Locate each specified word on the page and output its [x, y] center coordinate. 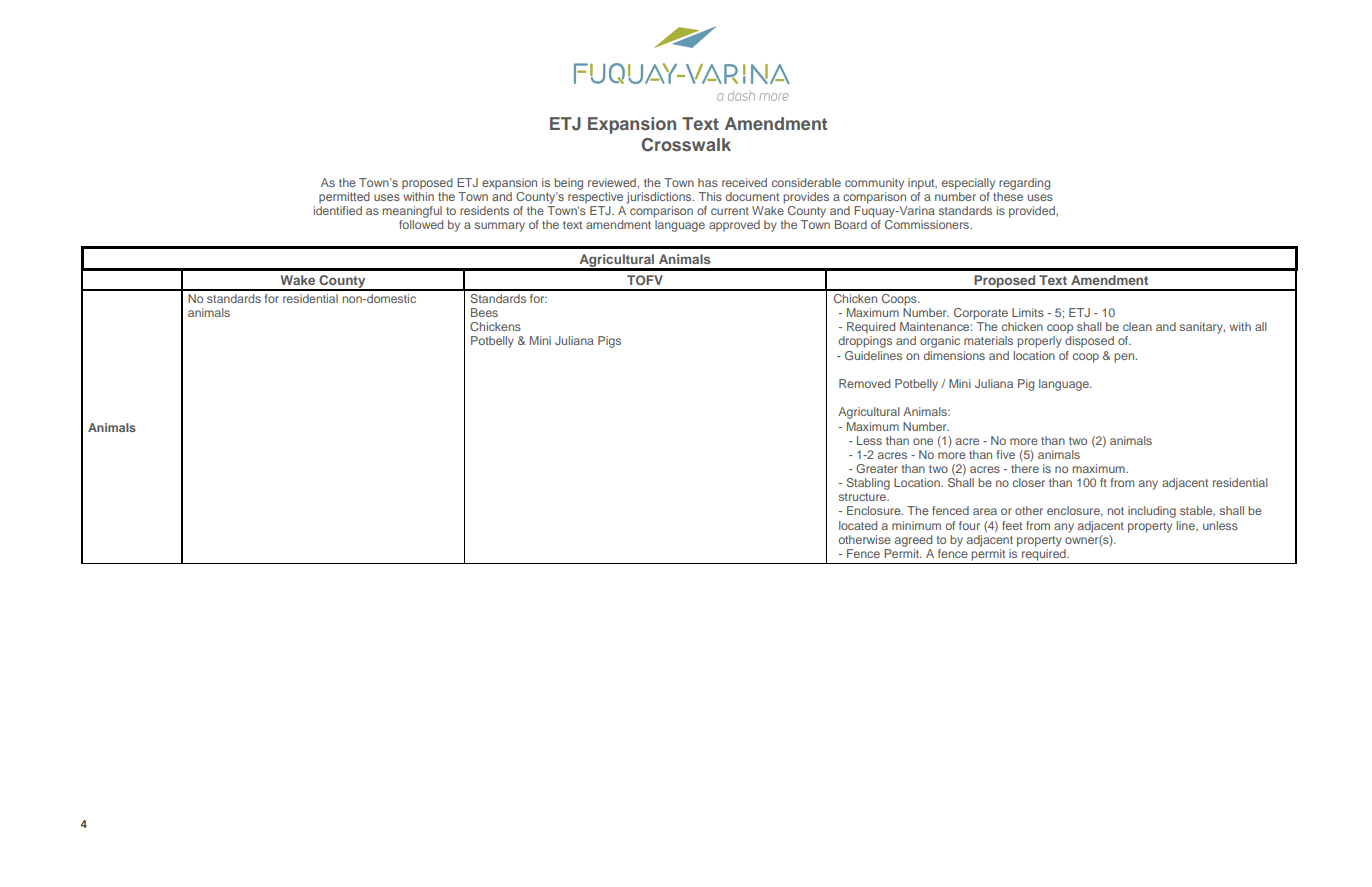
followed [421, 224]
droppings [865, 342]
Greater [877, 468]
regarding [1024, 184]
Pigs [609, 342]
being [569, 184]
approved [734, 226]
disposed [1089, 342]
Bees [484, 312]
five [1006, 454]
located [858, 525]
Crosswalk [686, 145]
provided [1033, 212]
